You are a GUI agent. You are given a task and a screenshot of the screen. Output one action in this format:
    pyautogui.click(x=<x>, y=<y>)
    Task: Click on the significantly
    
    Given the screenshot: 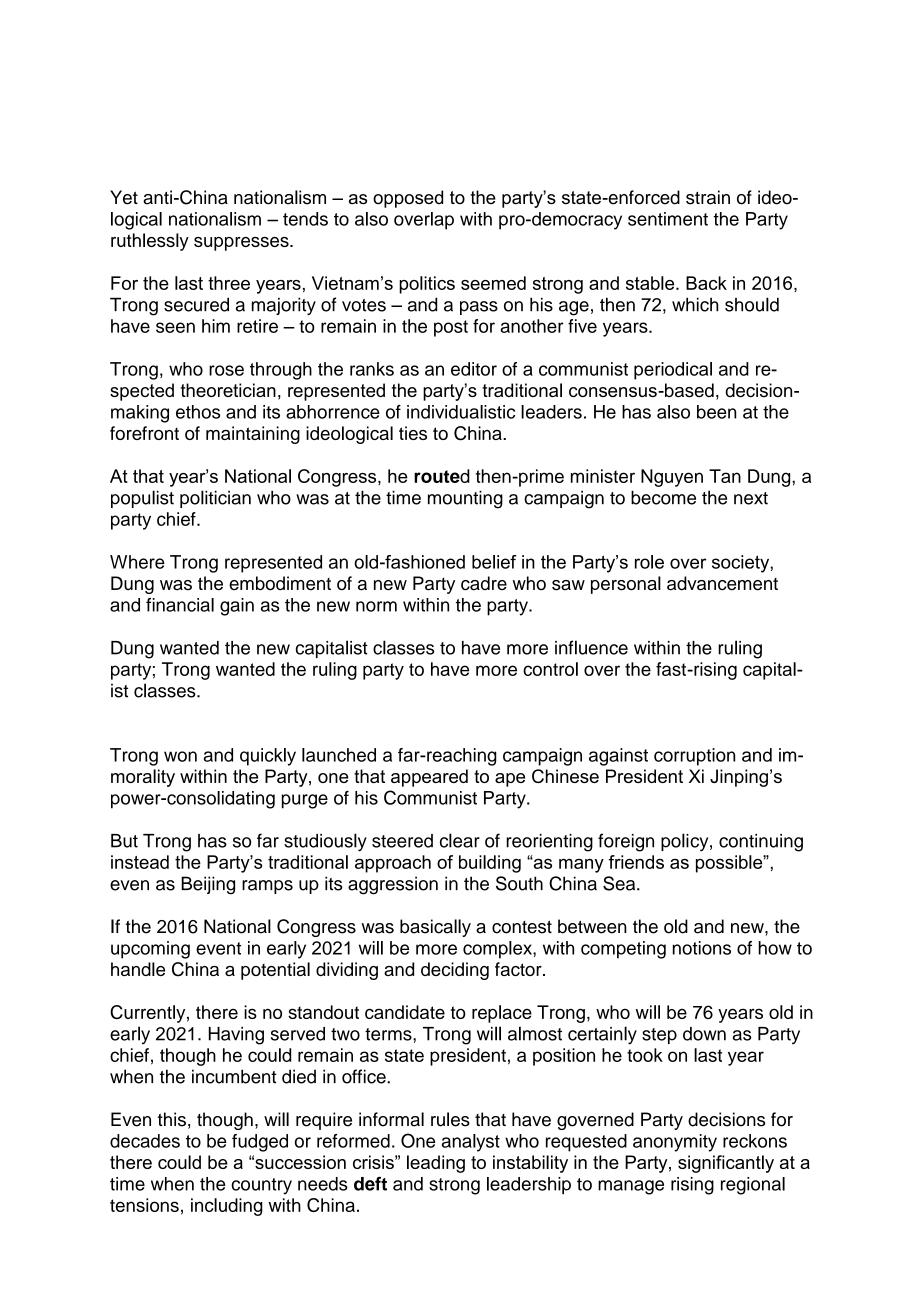 What is the action you would take?
    pyautogui.click(x=726, y=1164)
